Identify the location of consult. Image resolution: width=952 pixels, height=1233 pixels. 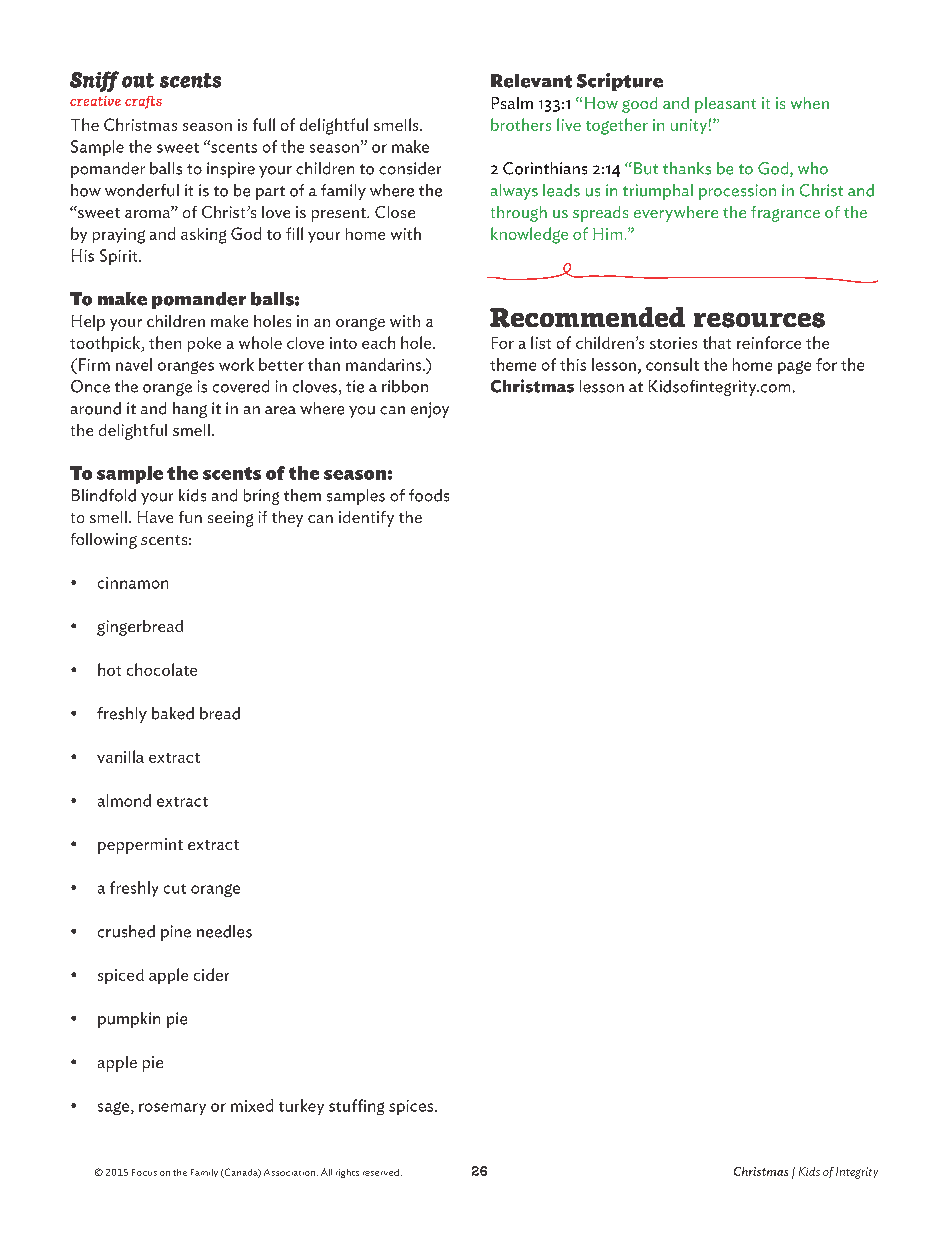
(672, 364).
